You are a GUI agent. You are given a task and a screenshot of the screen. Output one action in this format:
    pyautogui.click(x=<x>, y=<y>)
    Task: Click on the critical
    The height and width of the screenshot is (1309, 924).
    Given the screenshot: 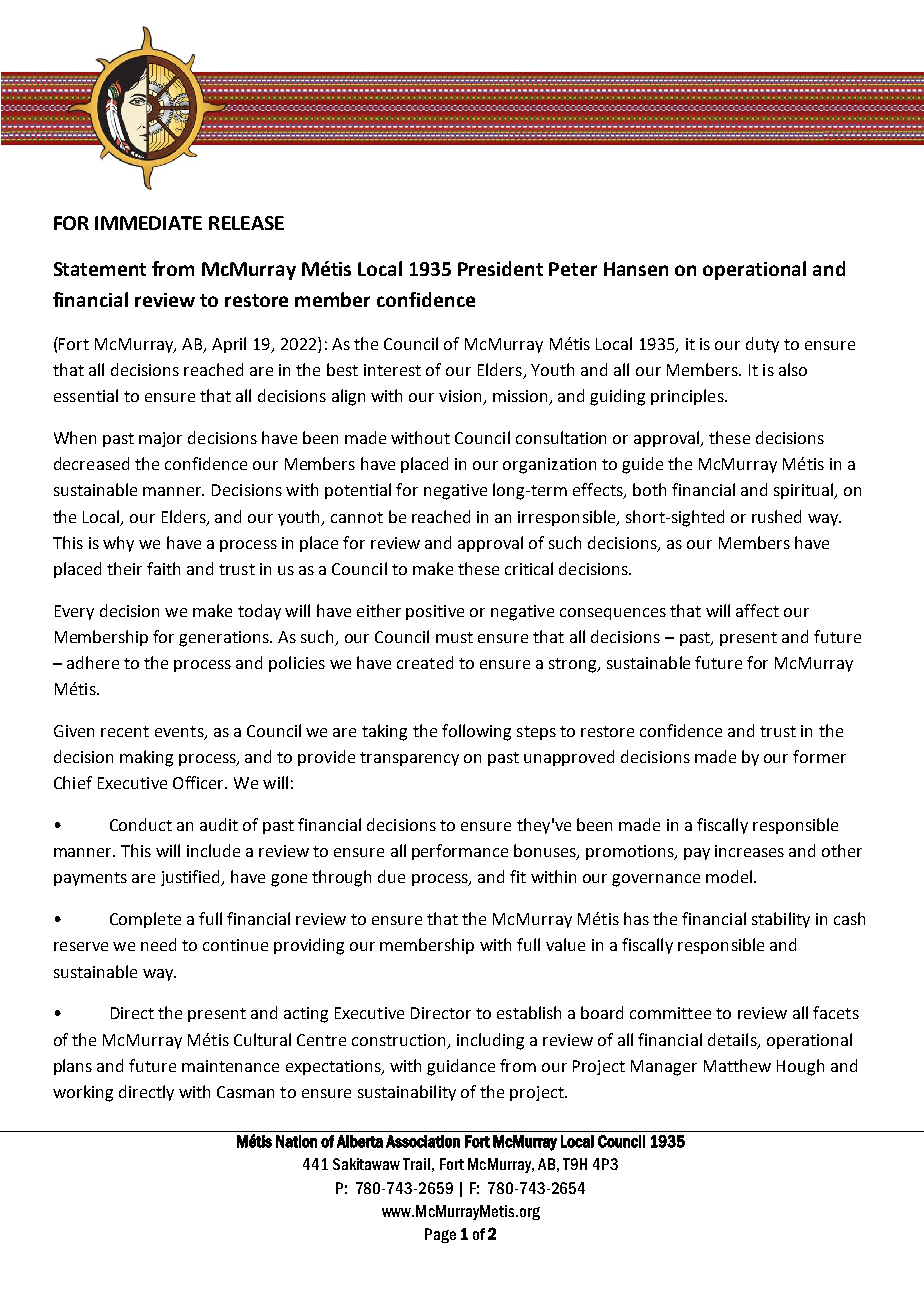 What is the action you would take?
    pyautogui.click(x=529, y=568)
